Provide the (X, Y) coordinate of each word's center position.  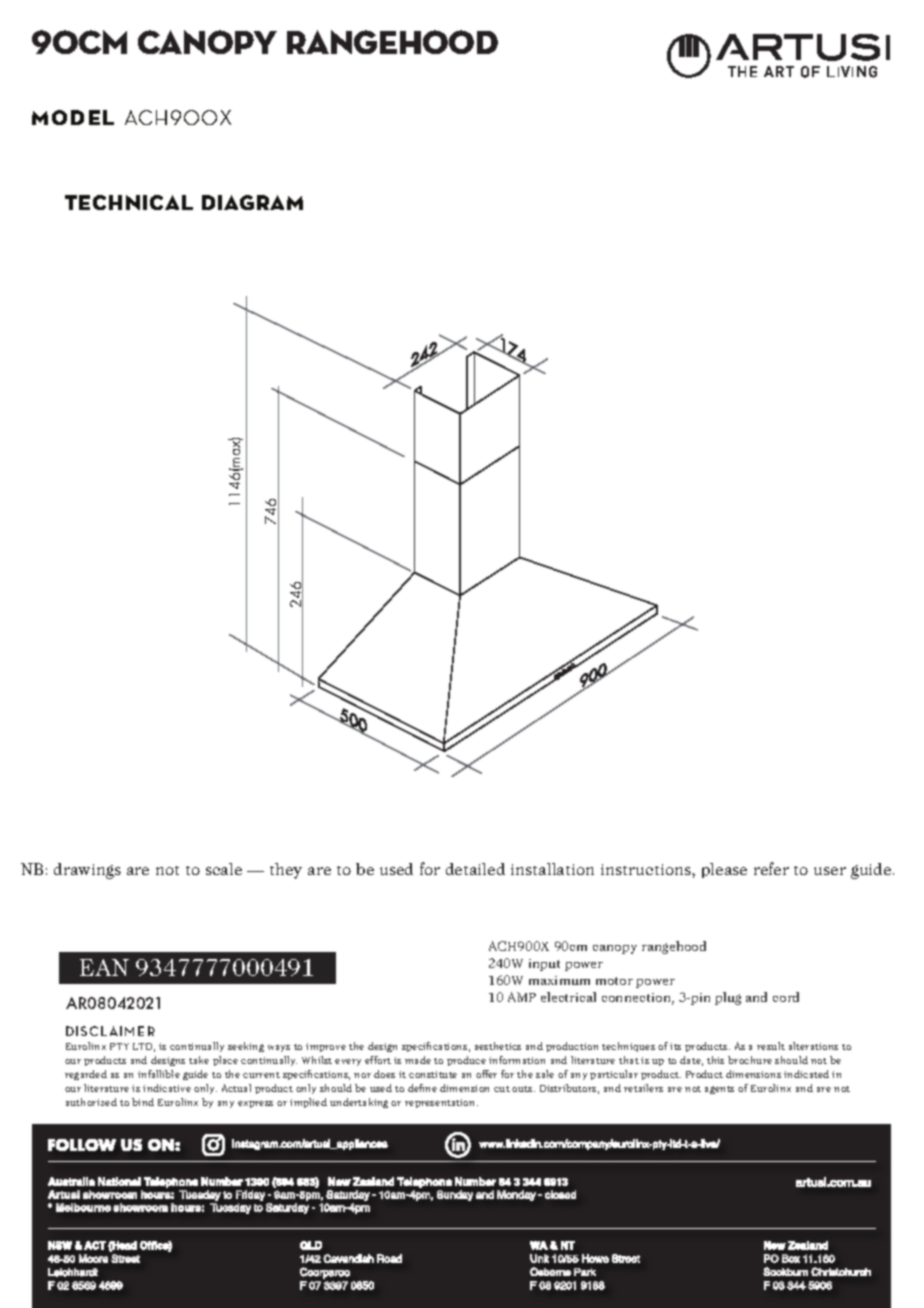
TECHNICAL (129, 202)
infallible (159, 1074)
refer (771, 868)
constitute (433, 1074)
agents (719, 1090)
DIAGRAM (252, 202)
